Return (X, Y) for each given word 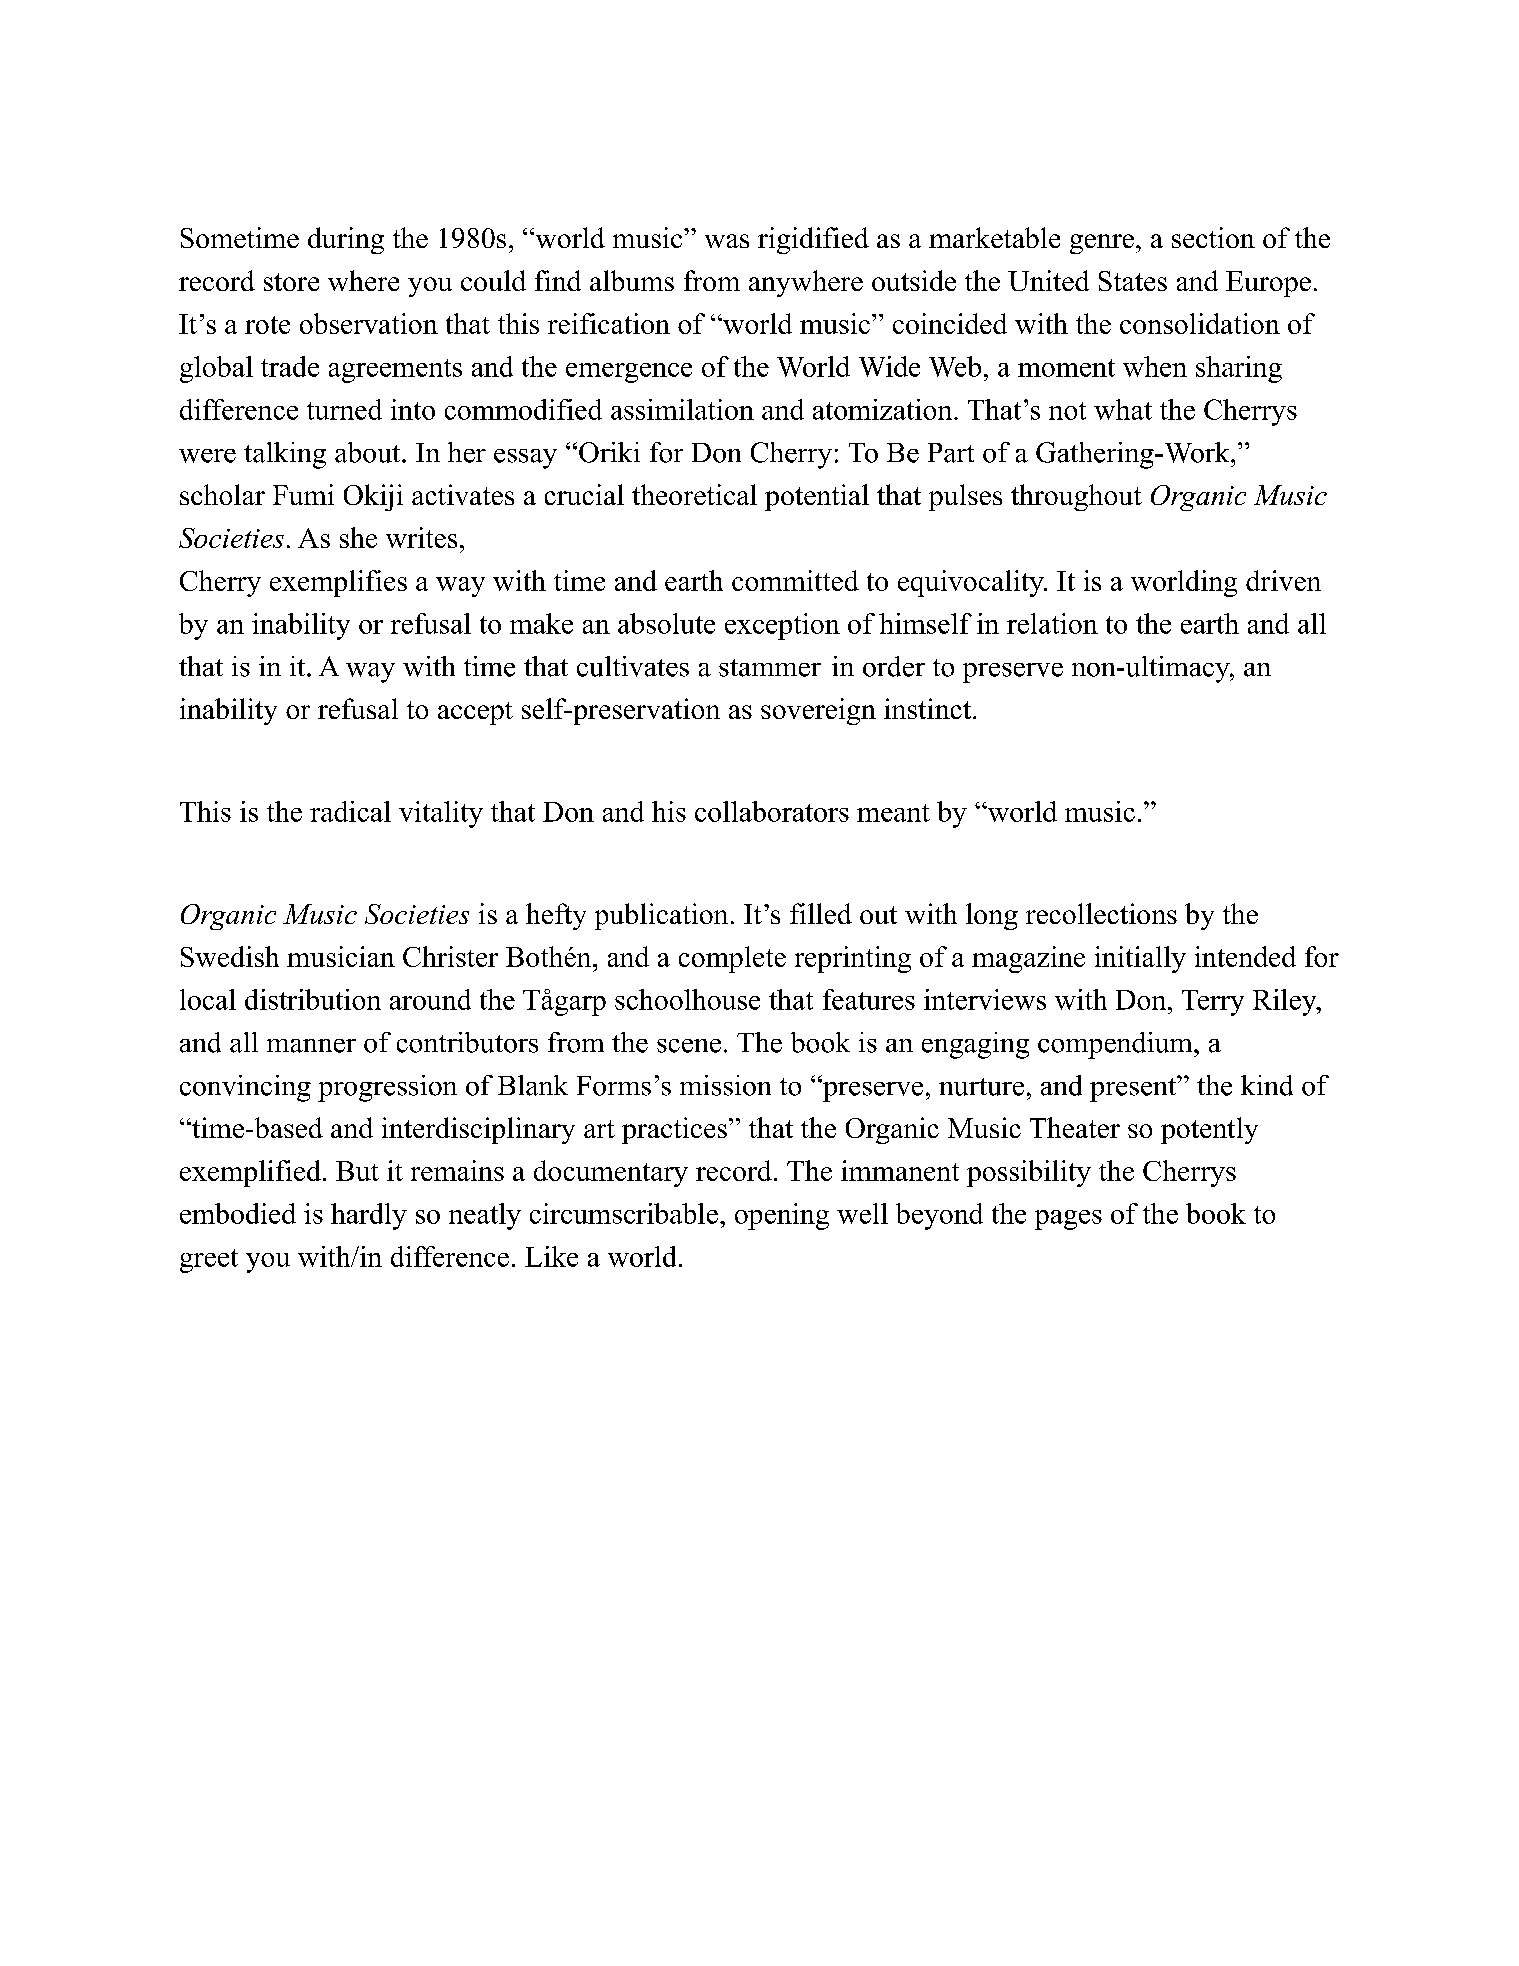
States (1133, 281)
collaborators (772, 811)
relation (1052, 623)
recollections (1101, 913)
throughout (1076, 497)
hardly (369, 1216)
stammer (770, 668)
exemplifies (338, 583)
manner (311, 1046)
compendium (1116, 1045)
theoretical (694, 494)
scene (689, 1046)
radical (350, 811)
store (291, 282)
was (727, 241)
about (369, 452)
